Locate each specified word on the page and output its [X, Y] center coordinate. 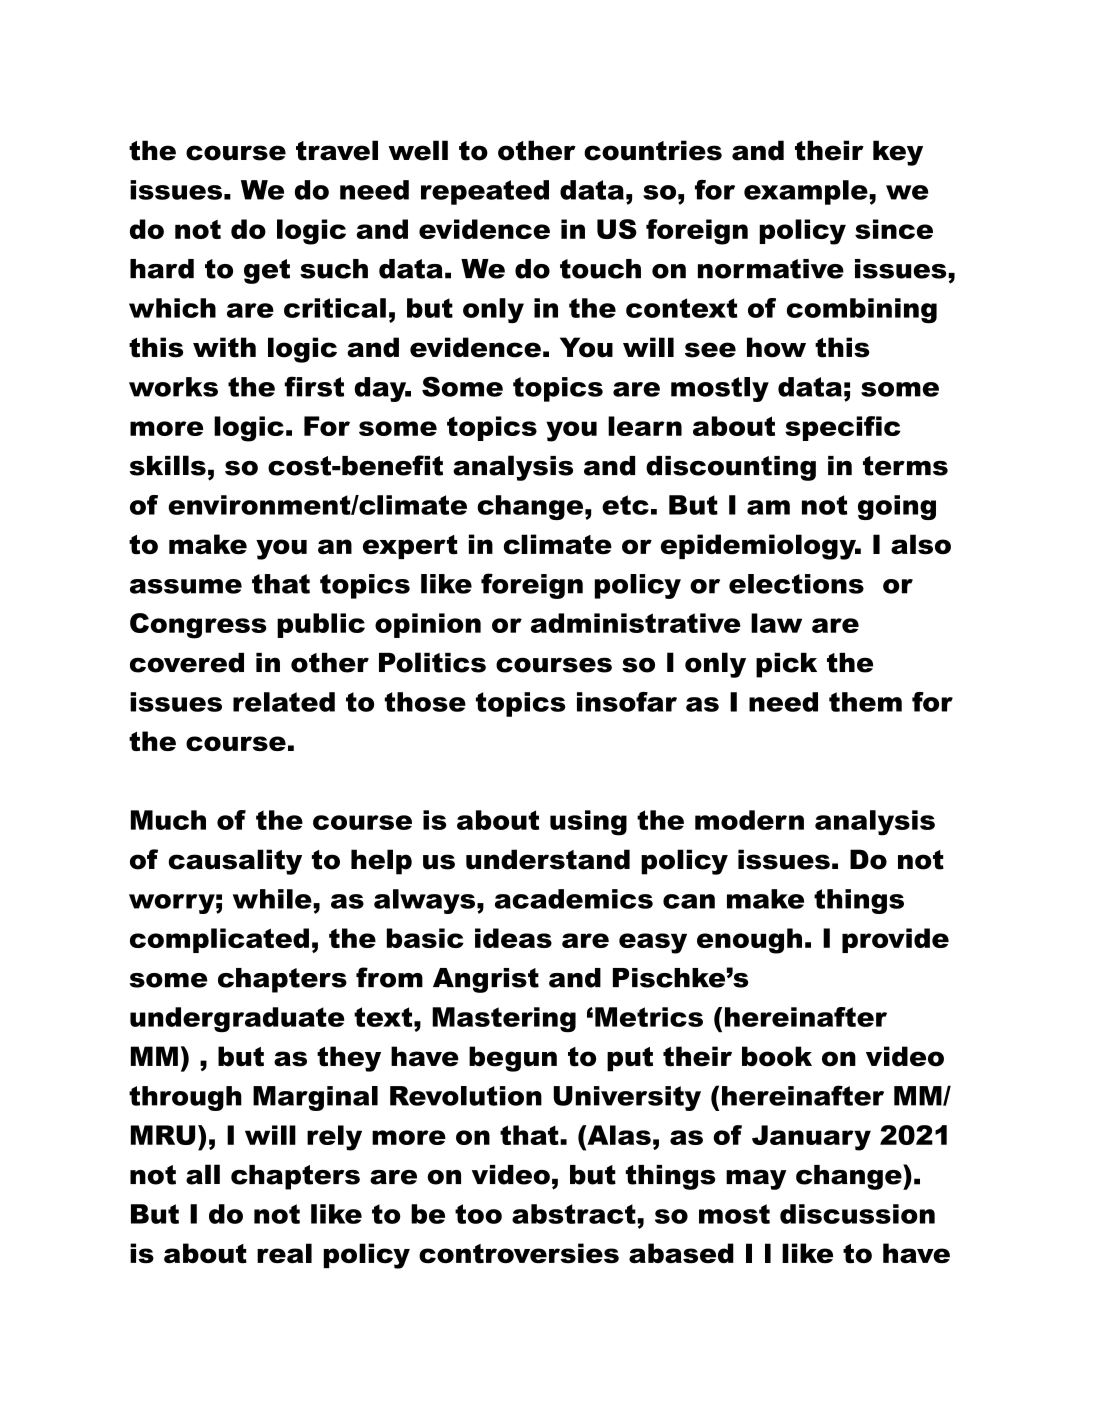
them [865, 702]
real [284, 1253]
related [284, 702]
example [807, 192]
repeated [485, 192]
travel [337, 150]
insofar [627, 702]
